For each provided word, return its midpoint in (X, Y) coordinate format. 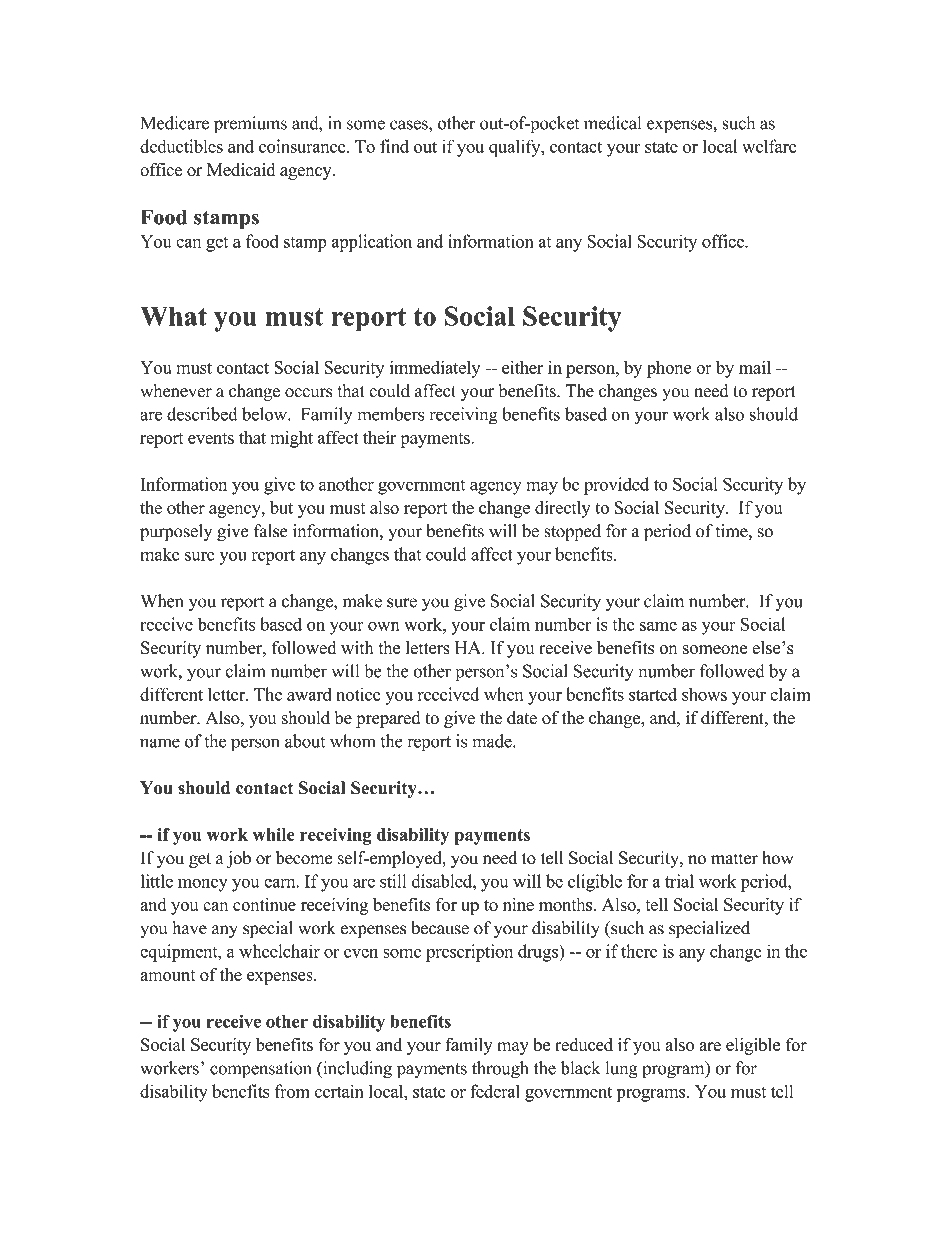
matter (734, 859)
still (393, 881)
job (238, 859)
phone (669, 369)
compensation (261, 1070)
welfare (769, 146)
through (500, 1070)
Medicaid (241, 169)
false (271, 531)
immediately (435, 369)
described (202, 414)
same (658, 626)
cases (410, 125)
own (383, 626)
